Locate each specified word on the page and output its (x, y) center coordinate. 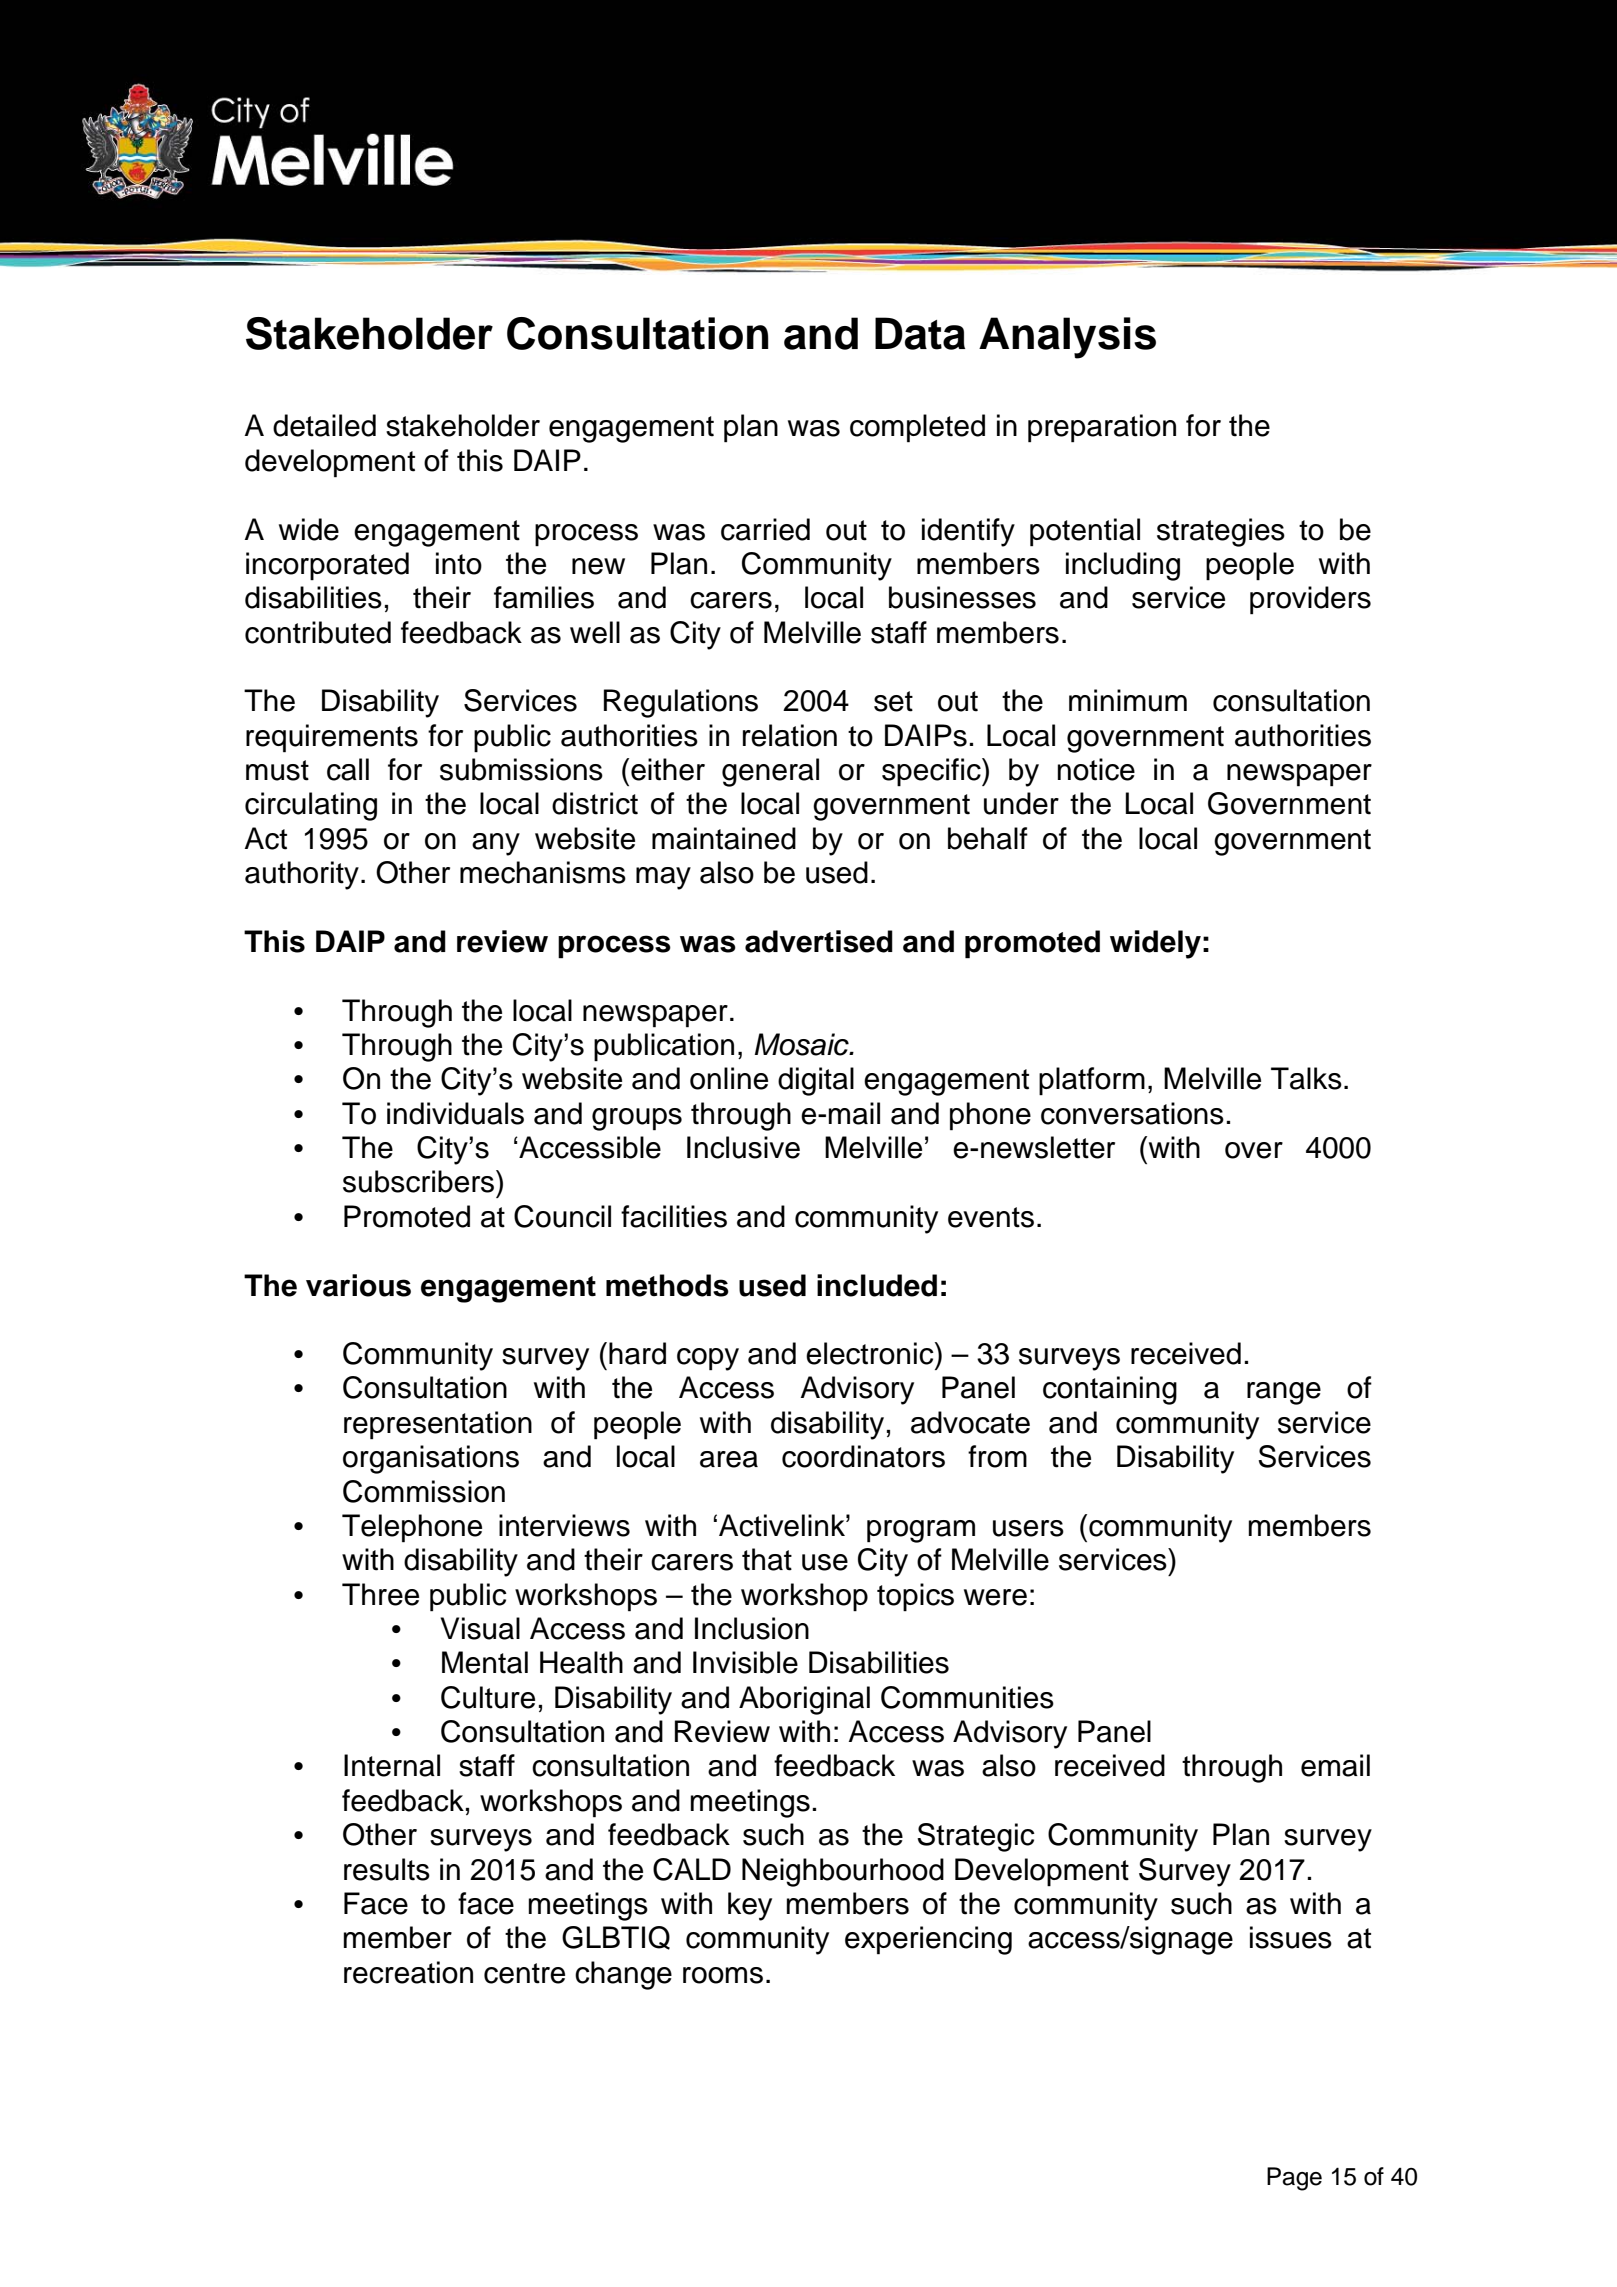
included (877, 1285)
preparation (1102, 428)
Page (1294, 2179)
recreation (408, 1972)
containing (1110, 1390)
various (358, 1285)
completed (917, 428)
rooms (723, 1975)
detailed (324, 425)
